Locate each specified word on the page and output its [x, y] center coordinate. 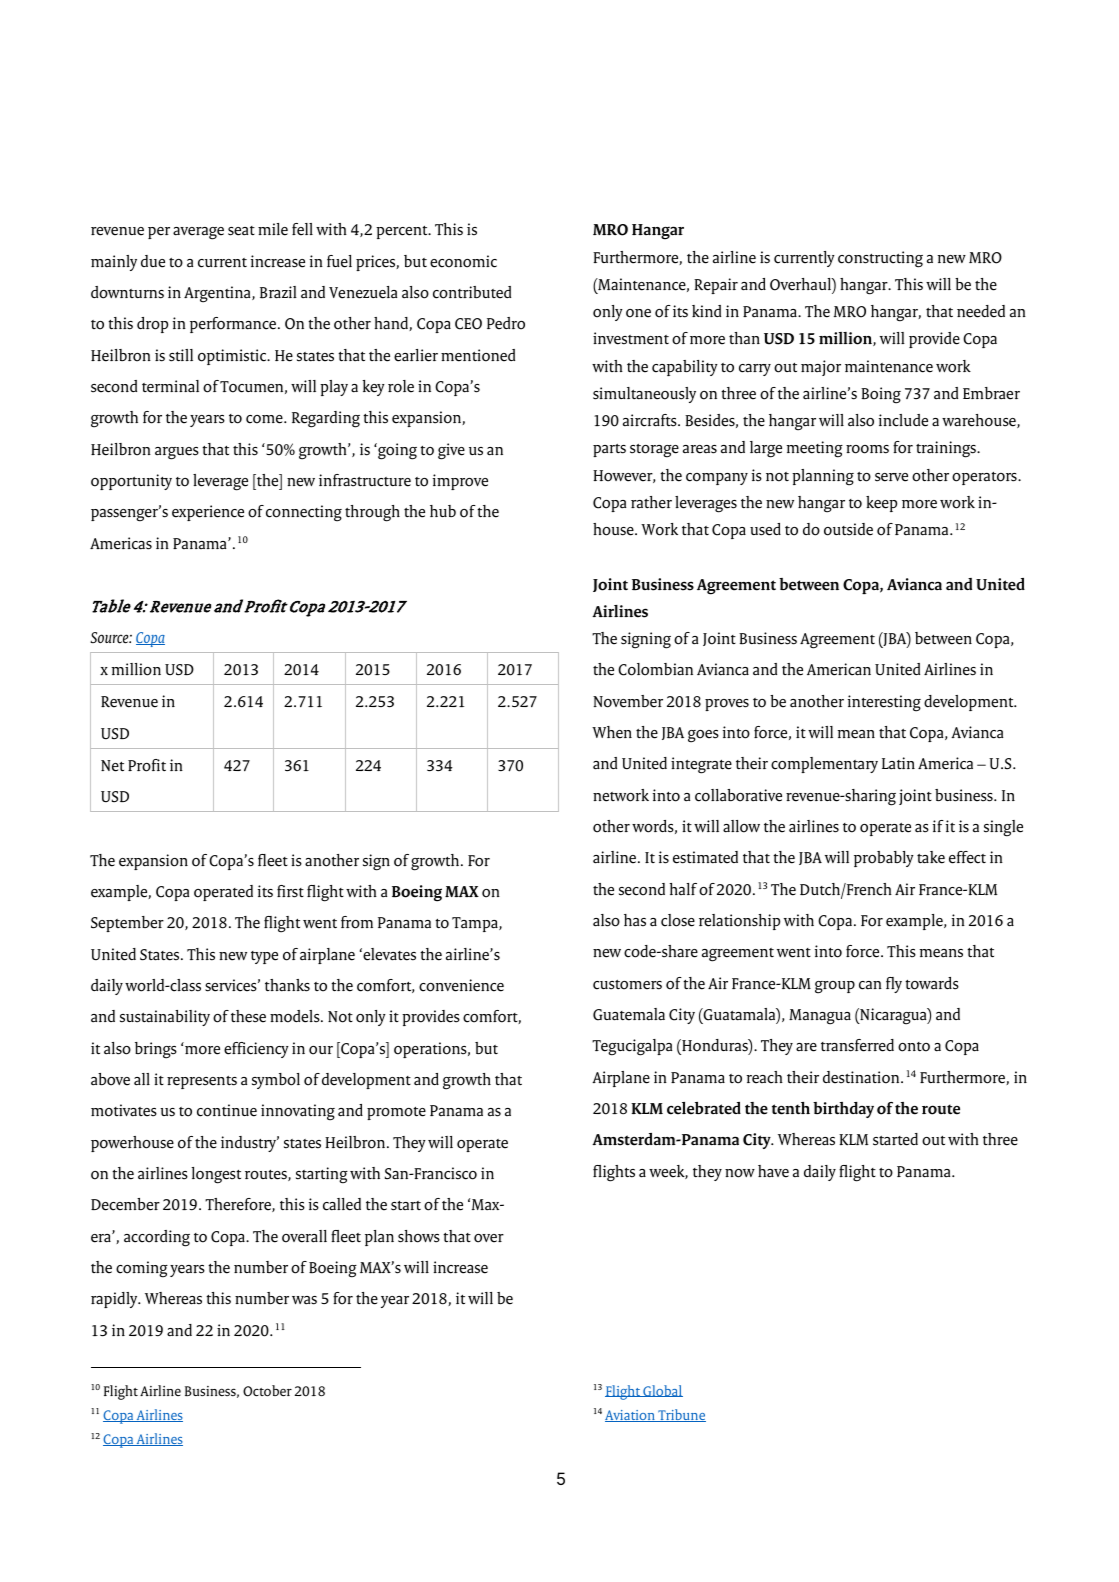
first [290, 891]
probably [884, 859]
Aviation [631, 1416]
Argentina [218, 294]
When [612, 732]
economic [463, 261]
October [267, 1391]
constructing [880, 259]
